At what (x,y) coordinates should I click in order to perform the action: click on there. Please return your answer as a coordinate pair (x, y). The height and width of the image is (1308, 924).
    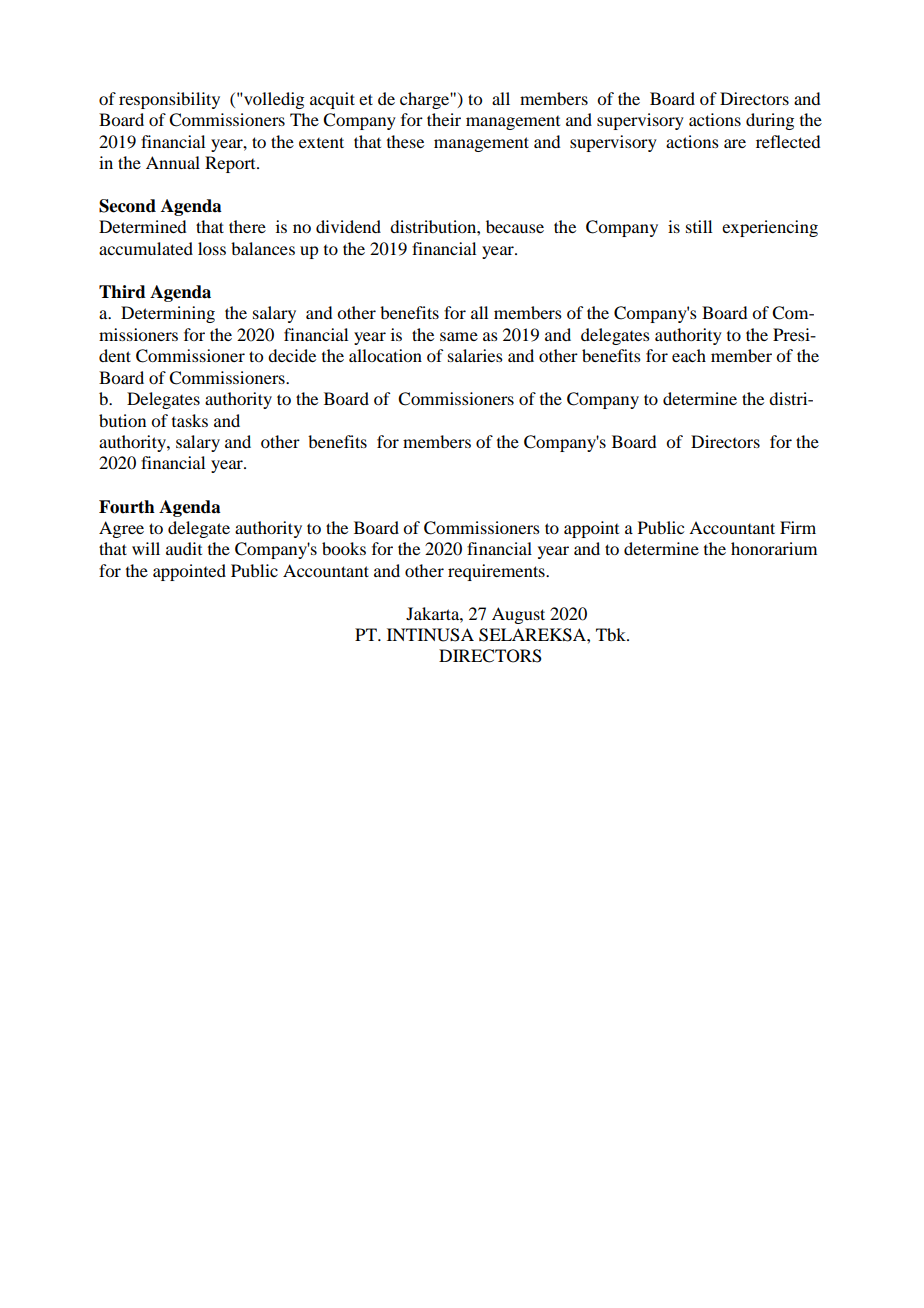
    Looking at the image, I should click on (247, 226).
